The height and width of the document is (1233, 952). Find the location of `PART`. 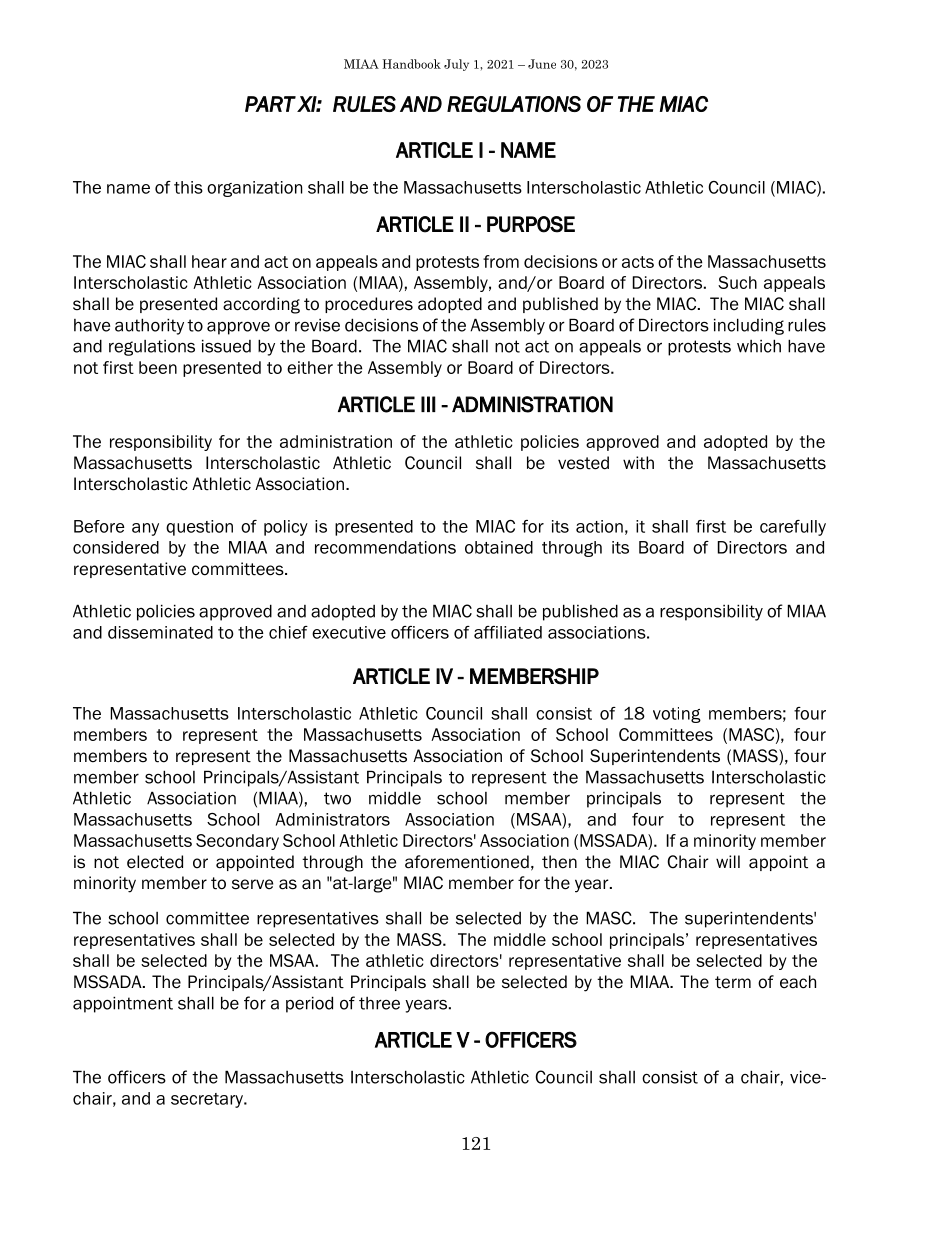

PART is located at coordinates (270, 104).
